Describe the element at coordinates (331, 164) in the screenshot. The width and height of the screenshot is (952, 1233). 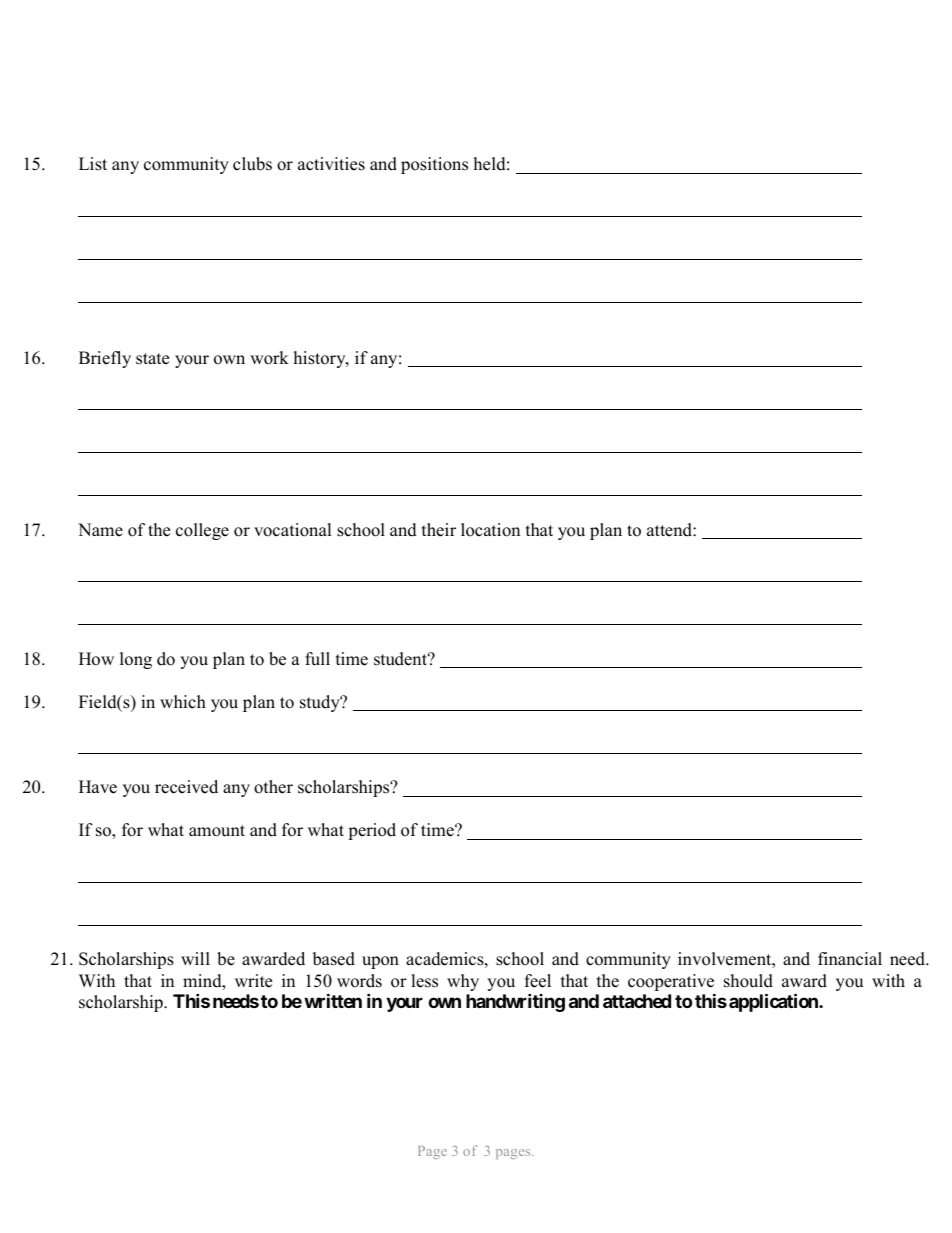
I see `activities` at that location.
